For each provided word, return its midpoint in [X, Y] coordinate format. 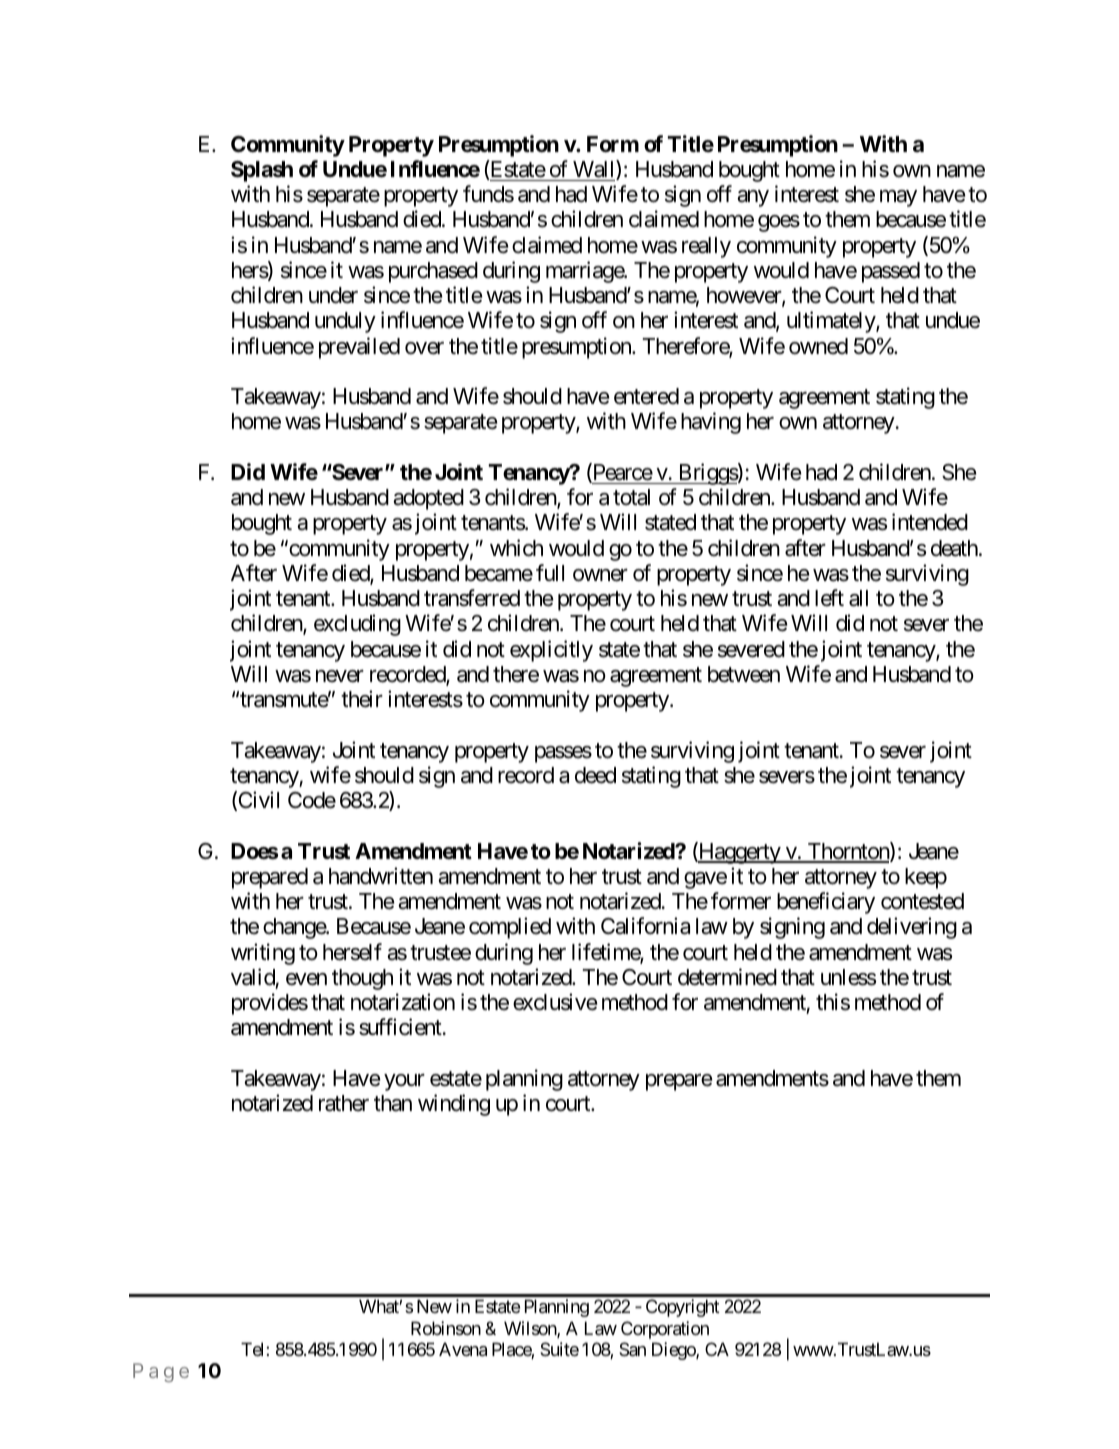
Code [312, 800]
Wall [595, 170]
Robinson [446, 1328]
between [744, 674]
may [898, 198]
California [645, 926]
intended [930, 522]
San [632, 1349]
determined [727, 977]
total [631, 497]
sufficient [400, 1027]
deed [595, 775]
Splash [262, 171]
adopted [428, 499]
